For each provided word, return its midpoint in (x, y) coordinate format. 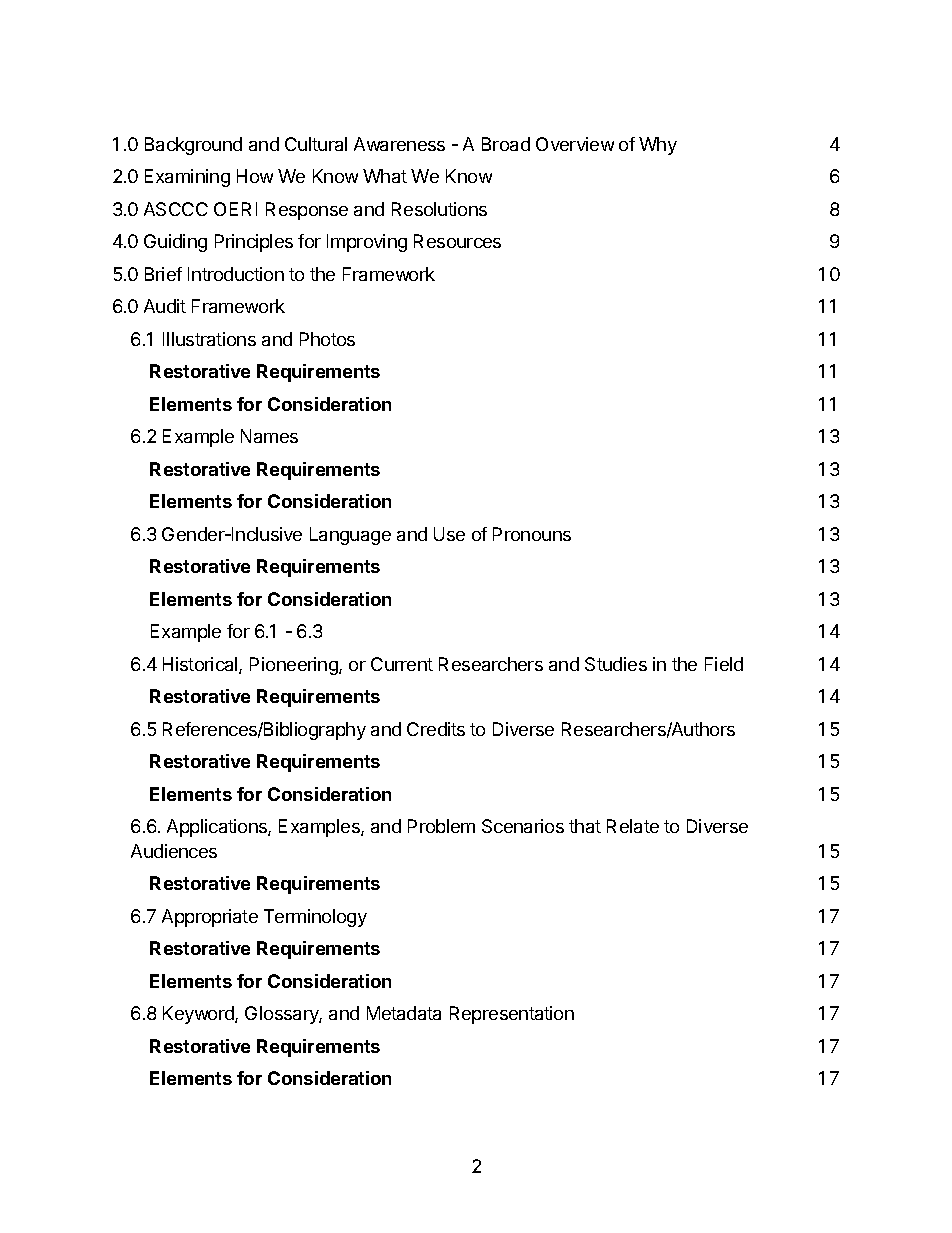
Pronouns (532, 534)
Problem (441, 826)
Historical (201, 665)
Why (658, 146)
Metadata (404, 1013)
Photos (327, 339)
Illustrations (209, 339)
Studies (616, 664)
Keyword (199, 1015)
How (255, 176)
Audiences (174, 851)
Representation (512, 1015)
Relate (633, 826)
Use (449, 534)
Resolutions (439, 209)
